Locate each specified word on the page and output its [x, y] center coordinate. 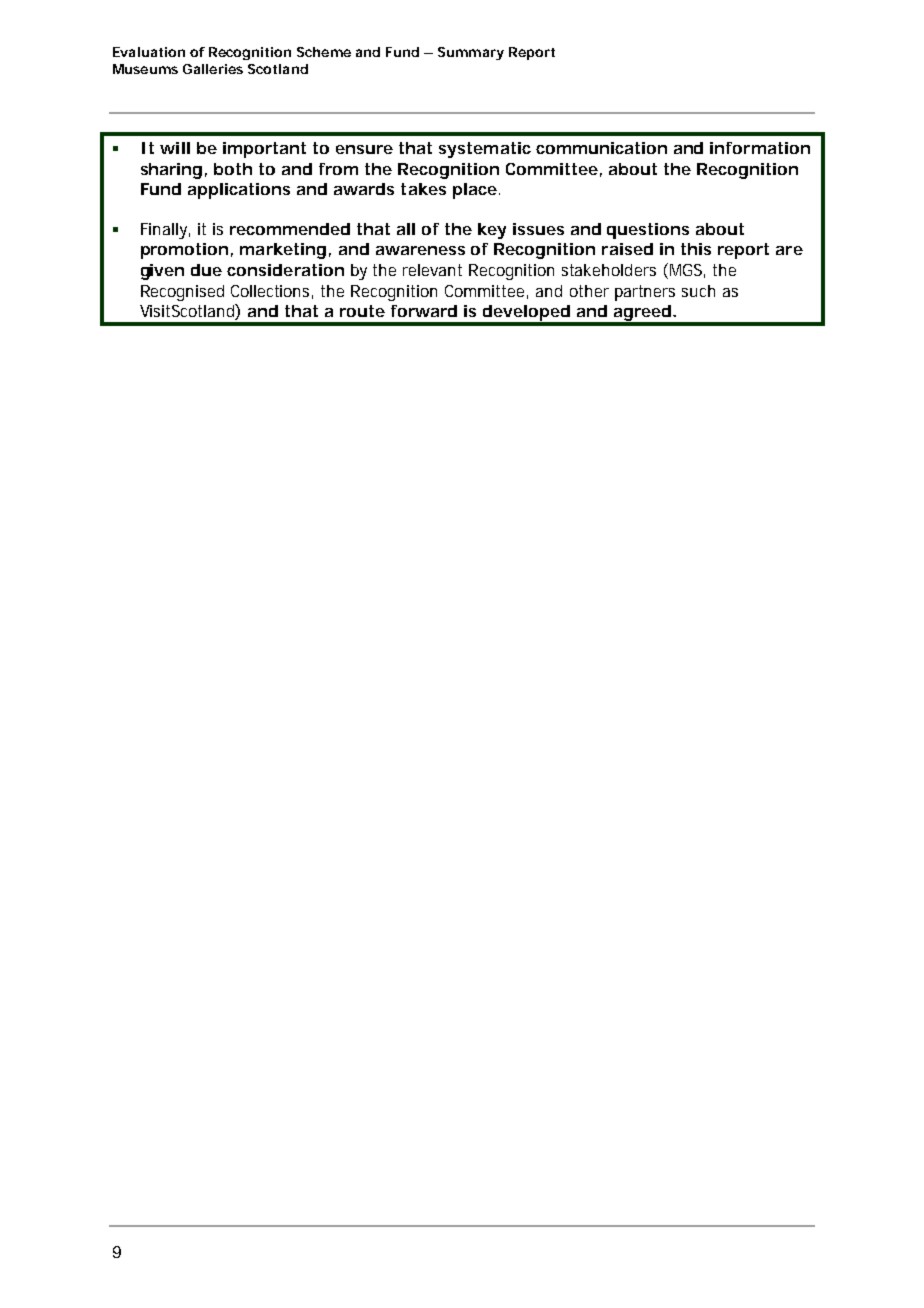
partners [645, 293]
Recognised [182, 293]
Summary [471, 53]
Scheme [324, 52]
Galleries [213, 69]
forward [424, 311]
